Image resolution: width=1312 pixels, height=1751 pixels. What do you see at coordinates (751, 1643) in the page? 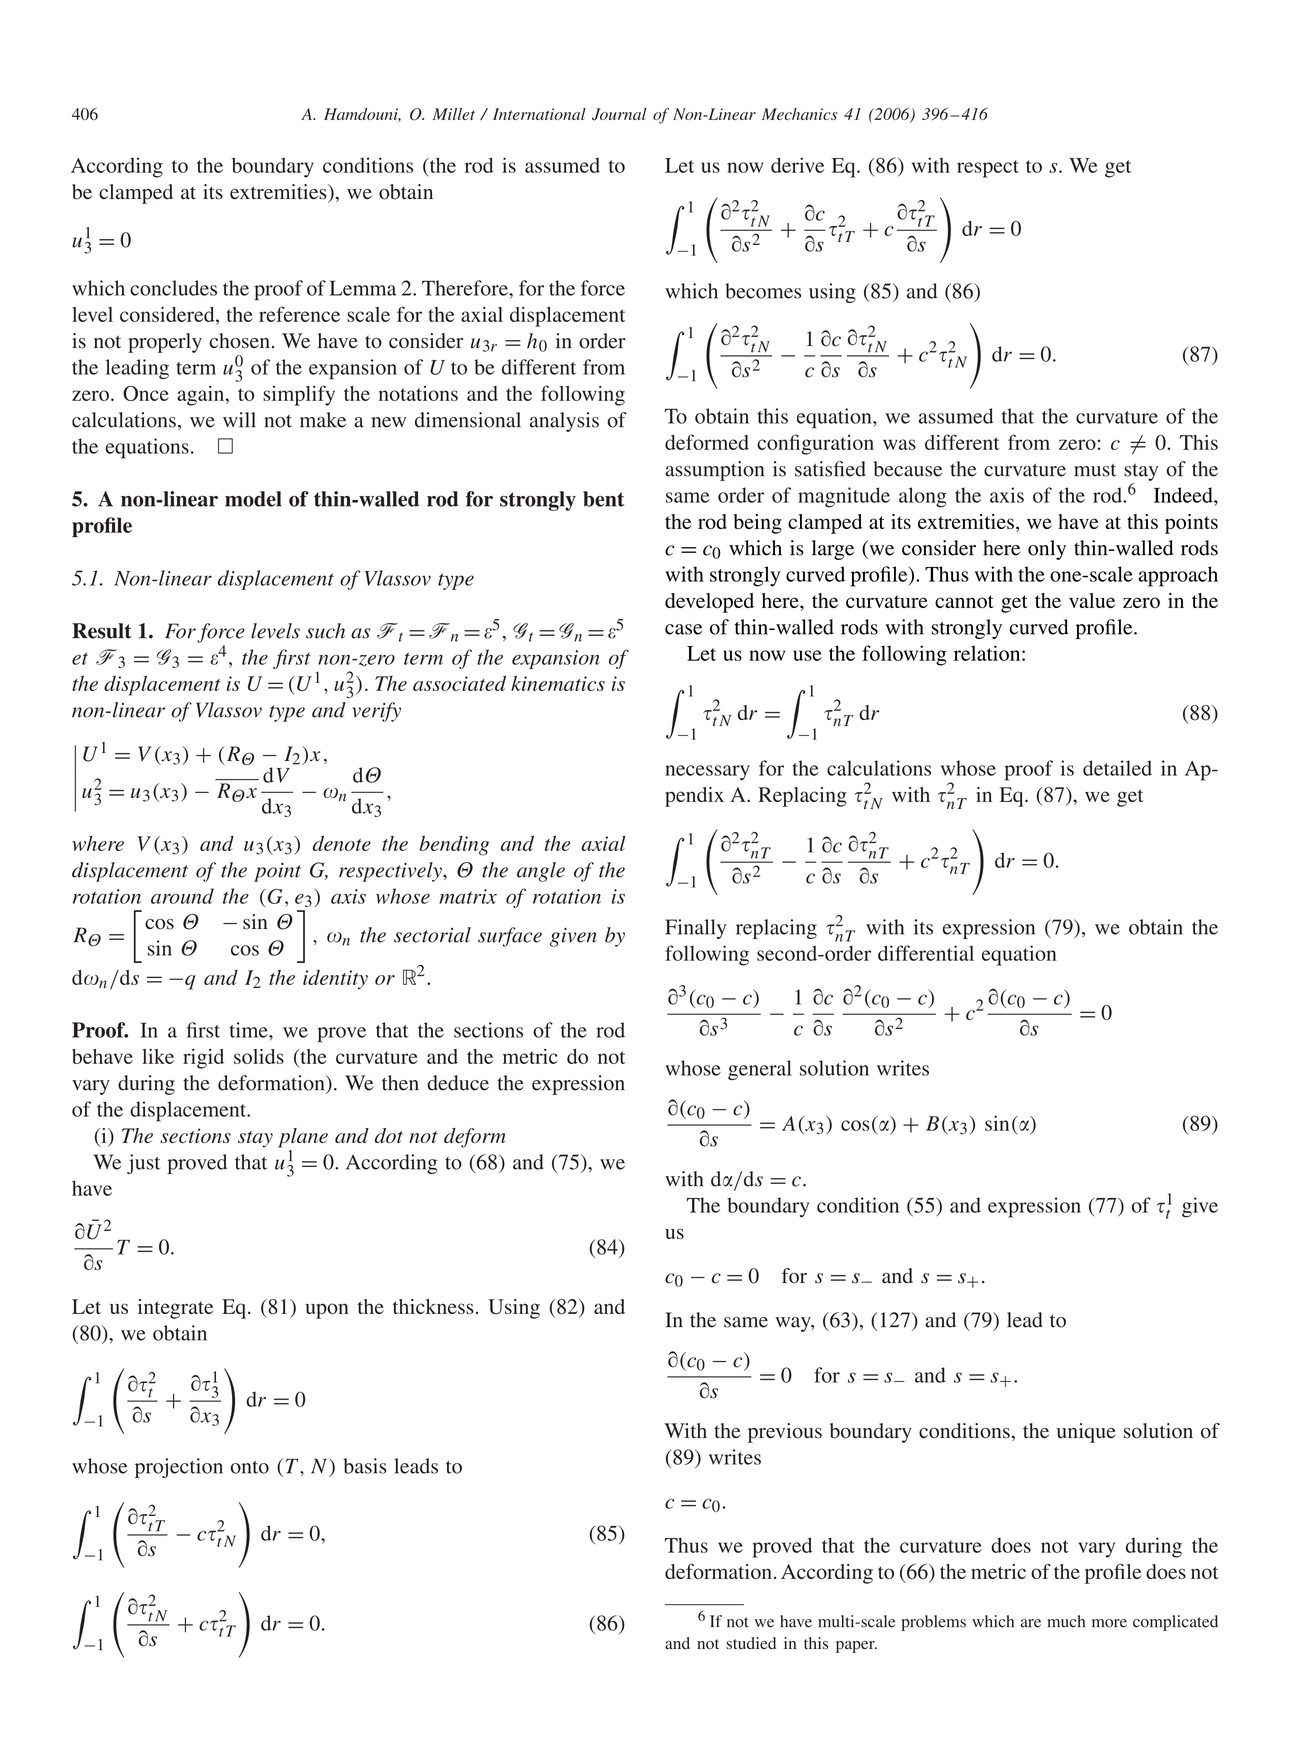
I see `studied` at bounding box center [751, 1643].
